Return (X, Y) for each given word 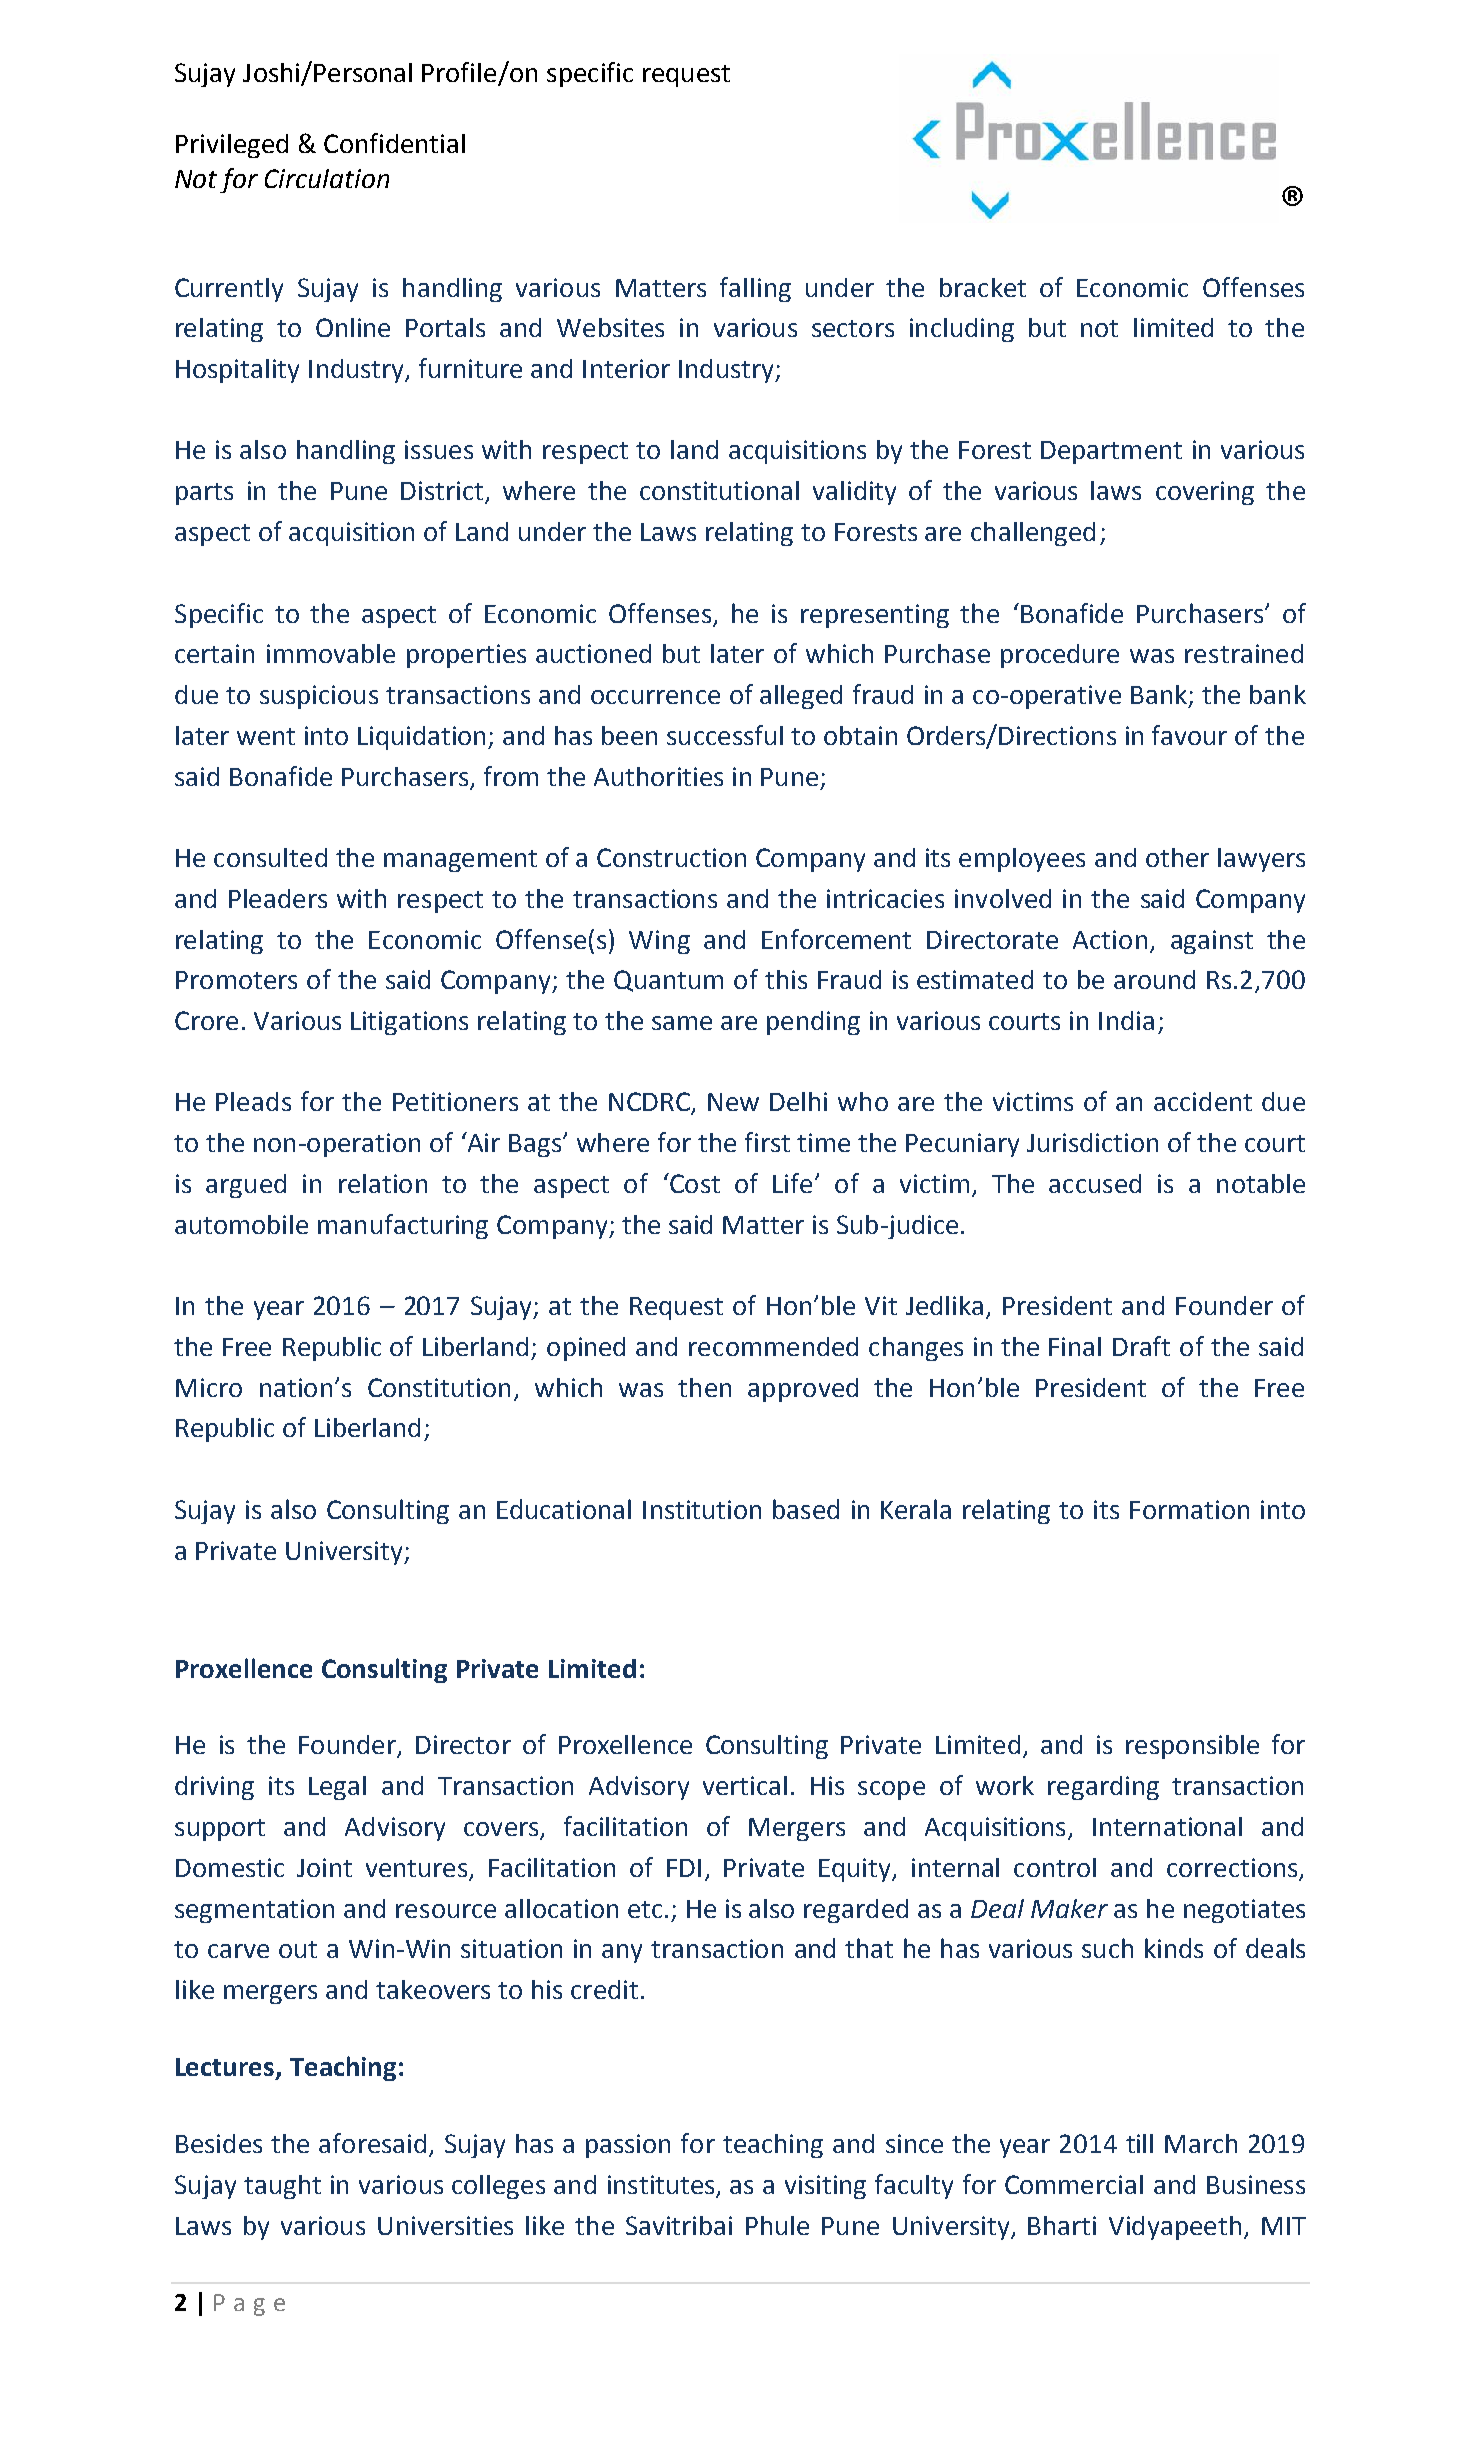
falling (755, 289)
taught (282, 2187)
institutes (662, 2186)
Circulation (327, 178)
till (1139, 2143)
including (962, 330)
